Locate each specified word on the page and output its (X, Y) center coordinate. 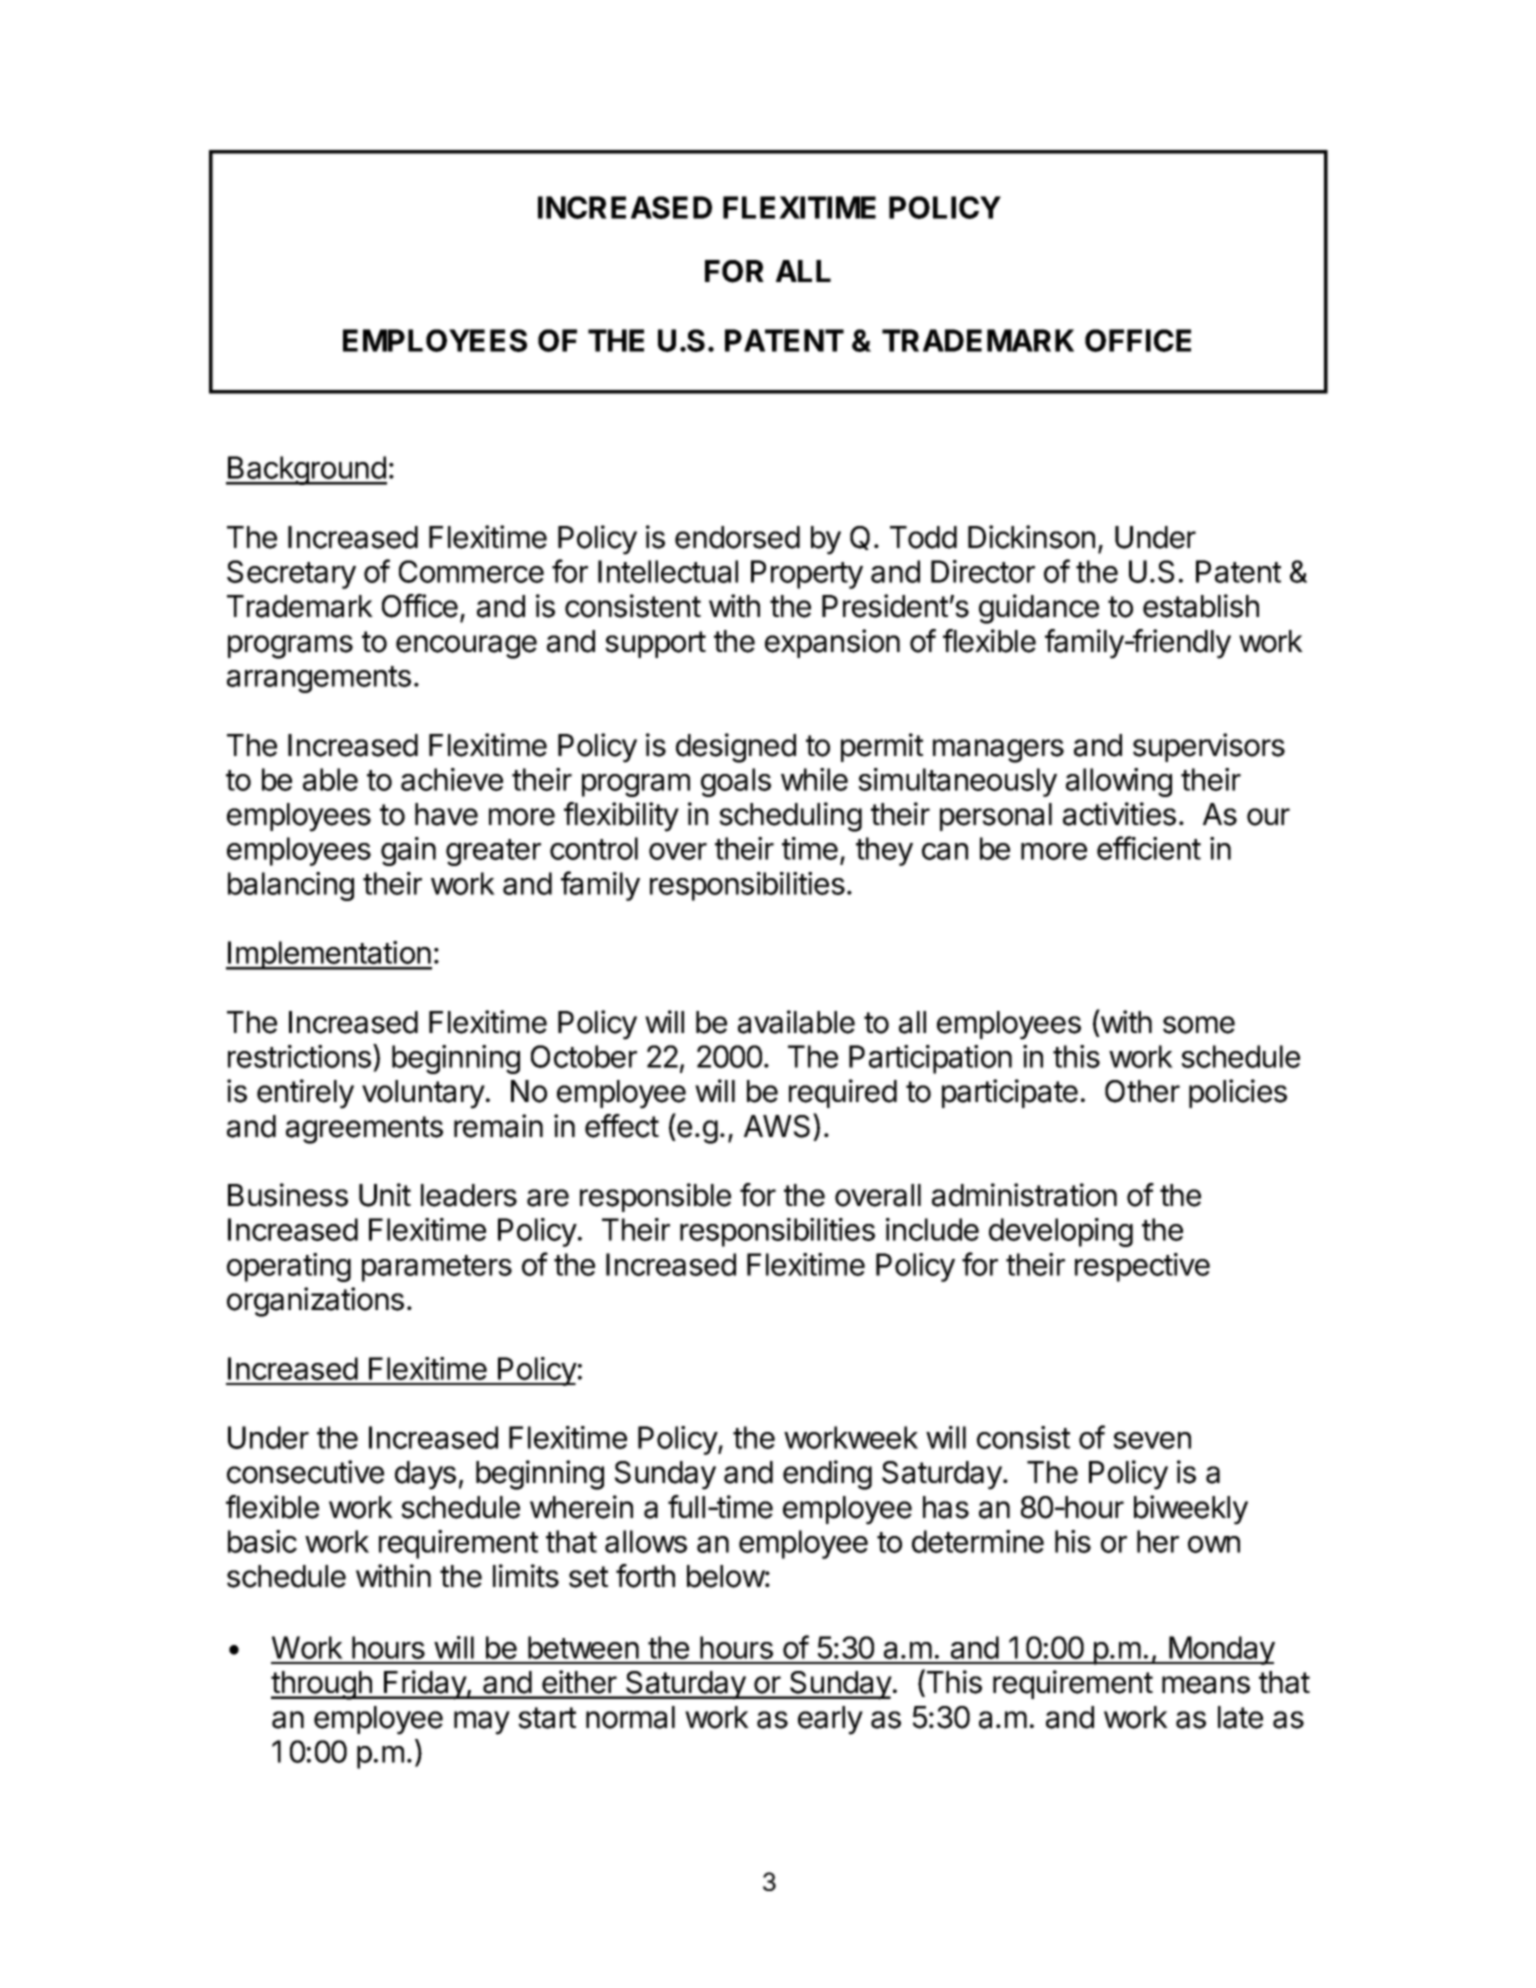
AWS (779, 1125)
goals (736, 782)
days (425, 1475)
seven (1152, 1440)
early (830, 1720)
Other (1142, 1091)
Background (306, 470)
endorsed (737, 537)
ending (827, 1475)
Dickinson (1031, 537)
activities (1119, 814)
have (446, 814)
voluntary (423, 1094)
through (322, 1685)
